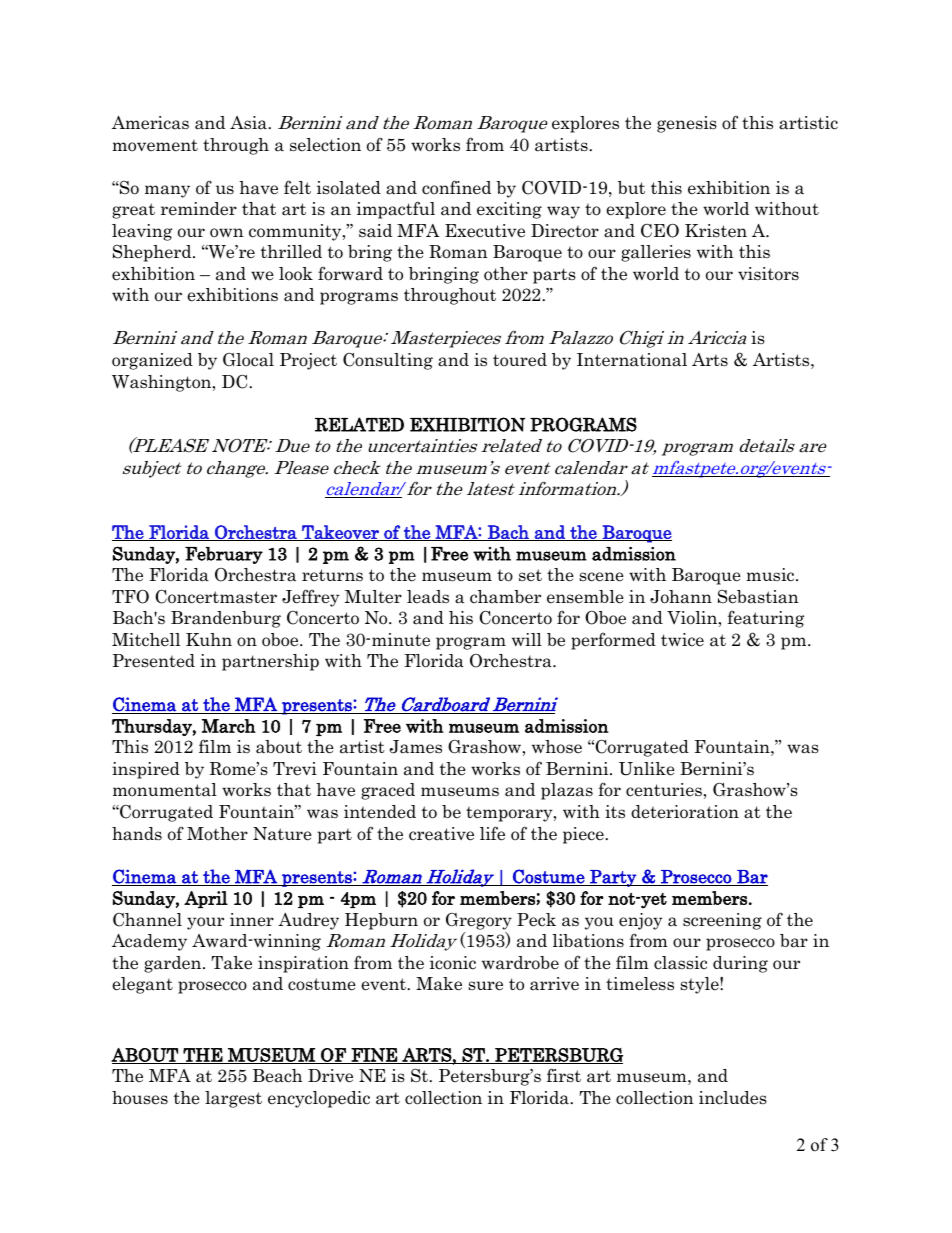 This screenshot has height=1233, width=952. Describe the element at coordinates (564, 1075) in the screenshot. I see `first` at that location.
